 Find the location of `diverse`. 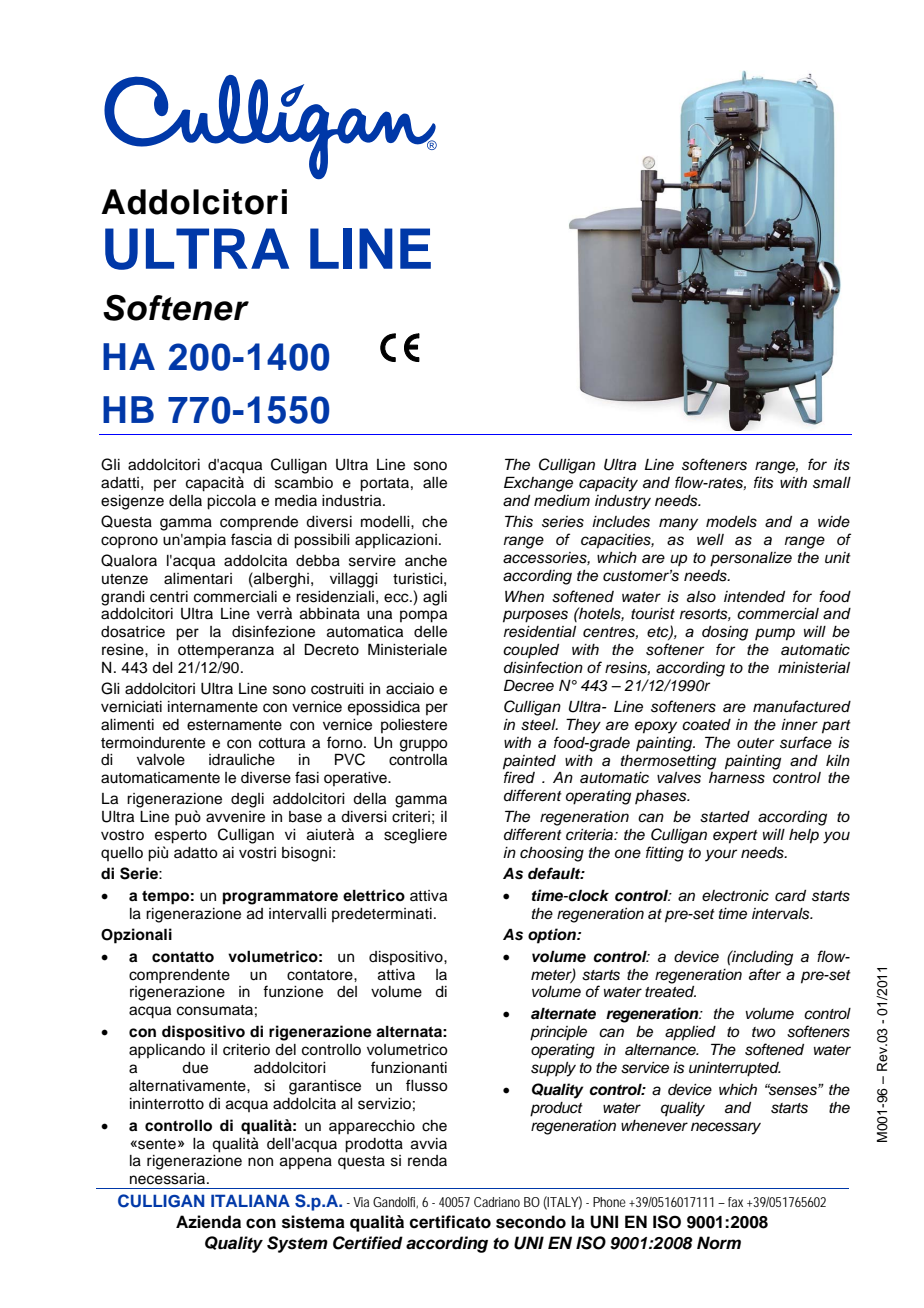

diverse is located at coordinates (266, 778).
